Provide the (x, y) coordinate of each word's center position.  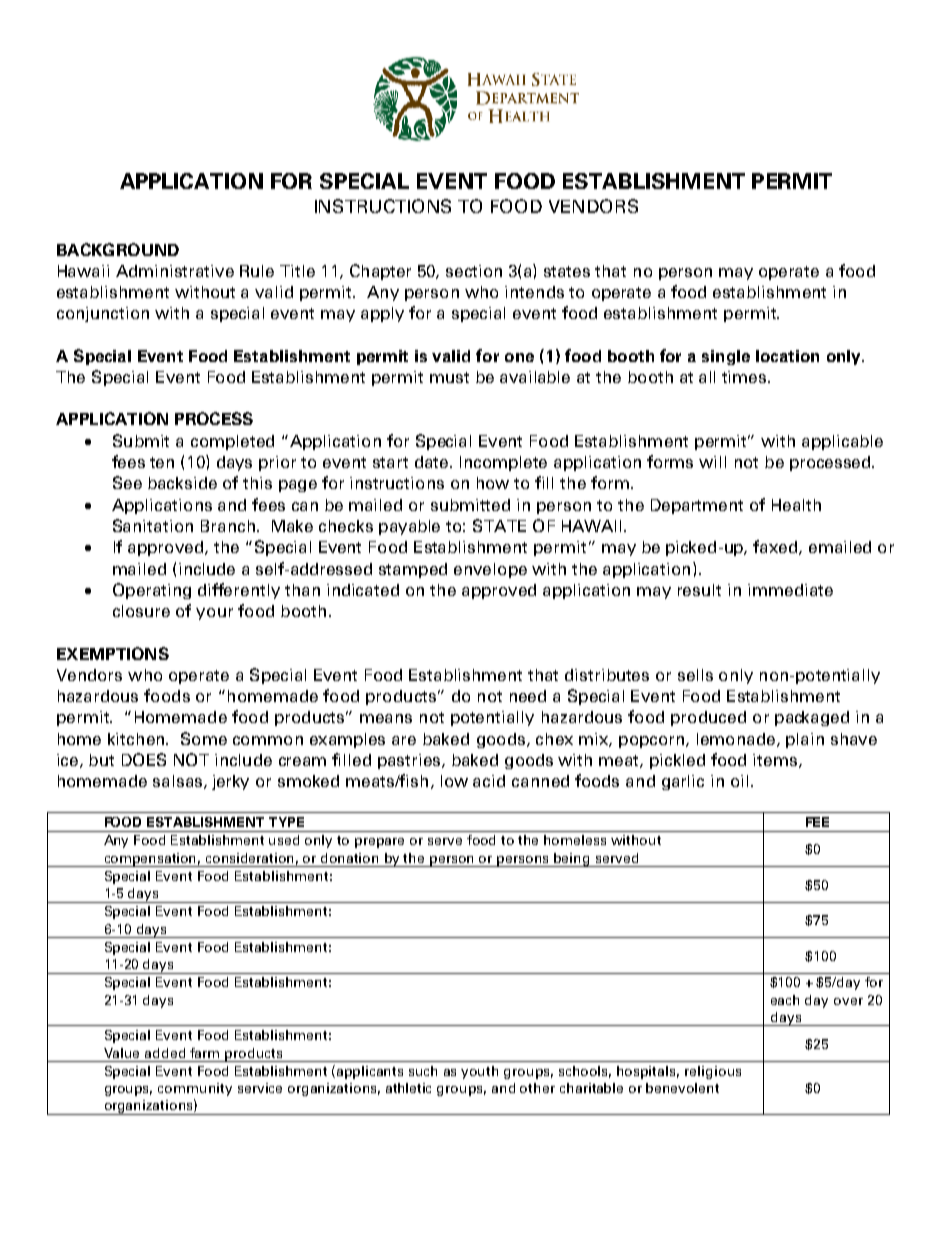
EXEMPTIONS (113, 653)
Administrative (175, 271)
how (493, 483)
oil (739, 781)
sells (695, 675)
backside (182, 483)
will (712, 462)
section (474, 271)
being (572, 860)
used (284, 840)
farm (204, 1053)
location (787, 356)
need (528, 696)
